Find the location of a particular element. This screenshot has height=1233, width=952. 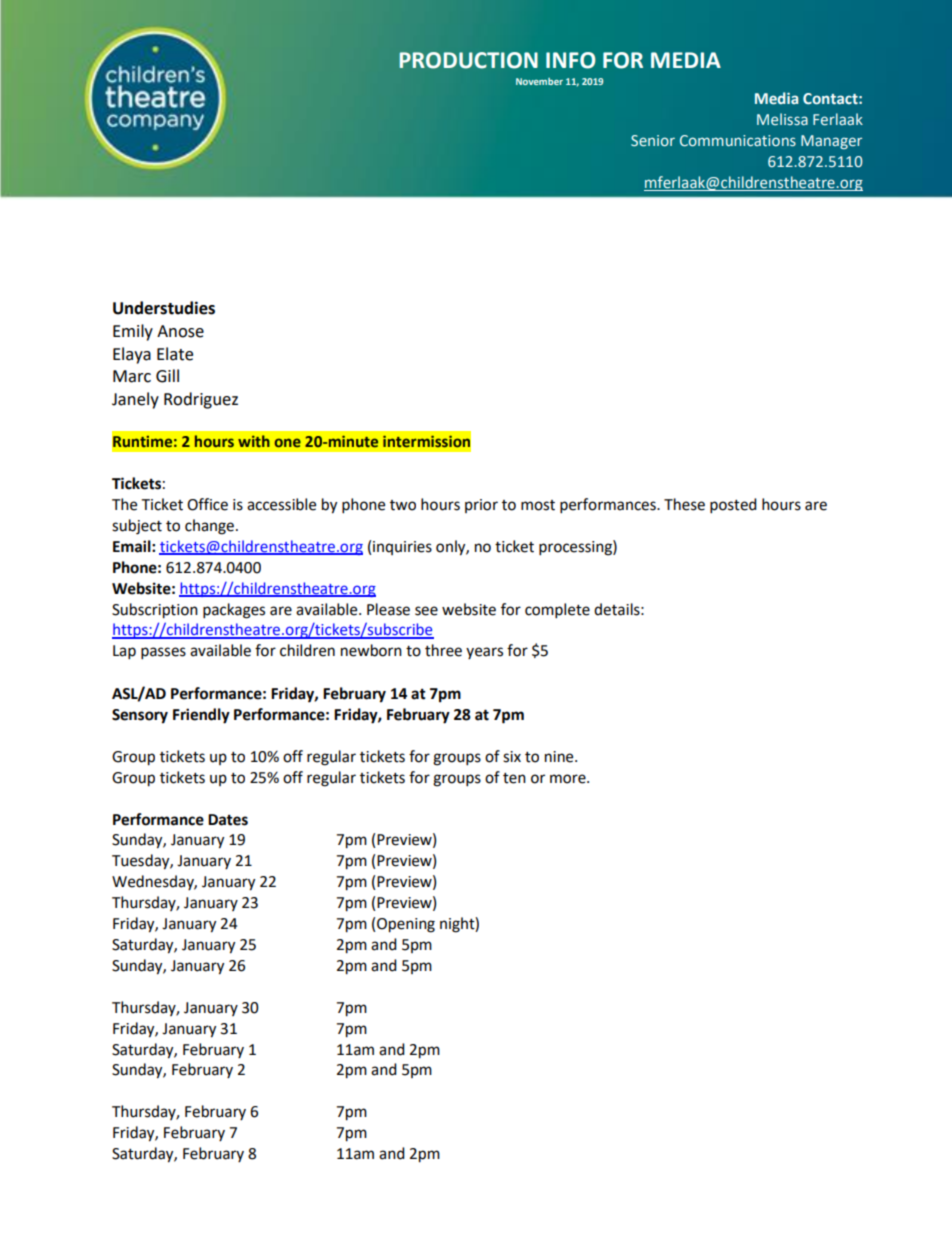

PRODUCTION is located at coordinates (468, 60).
